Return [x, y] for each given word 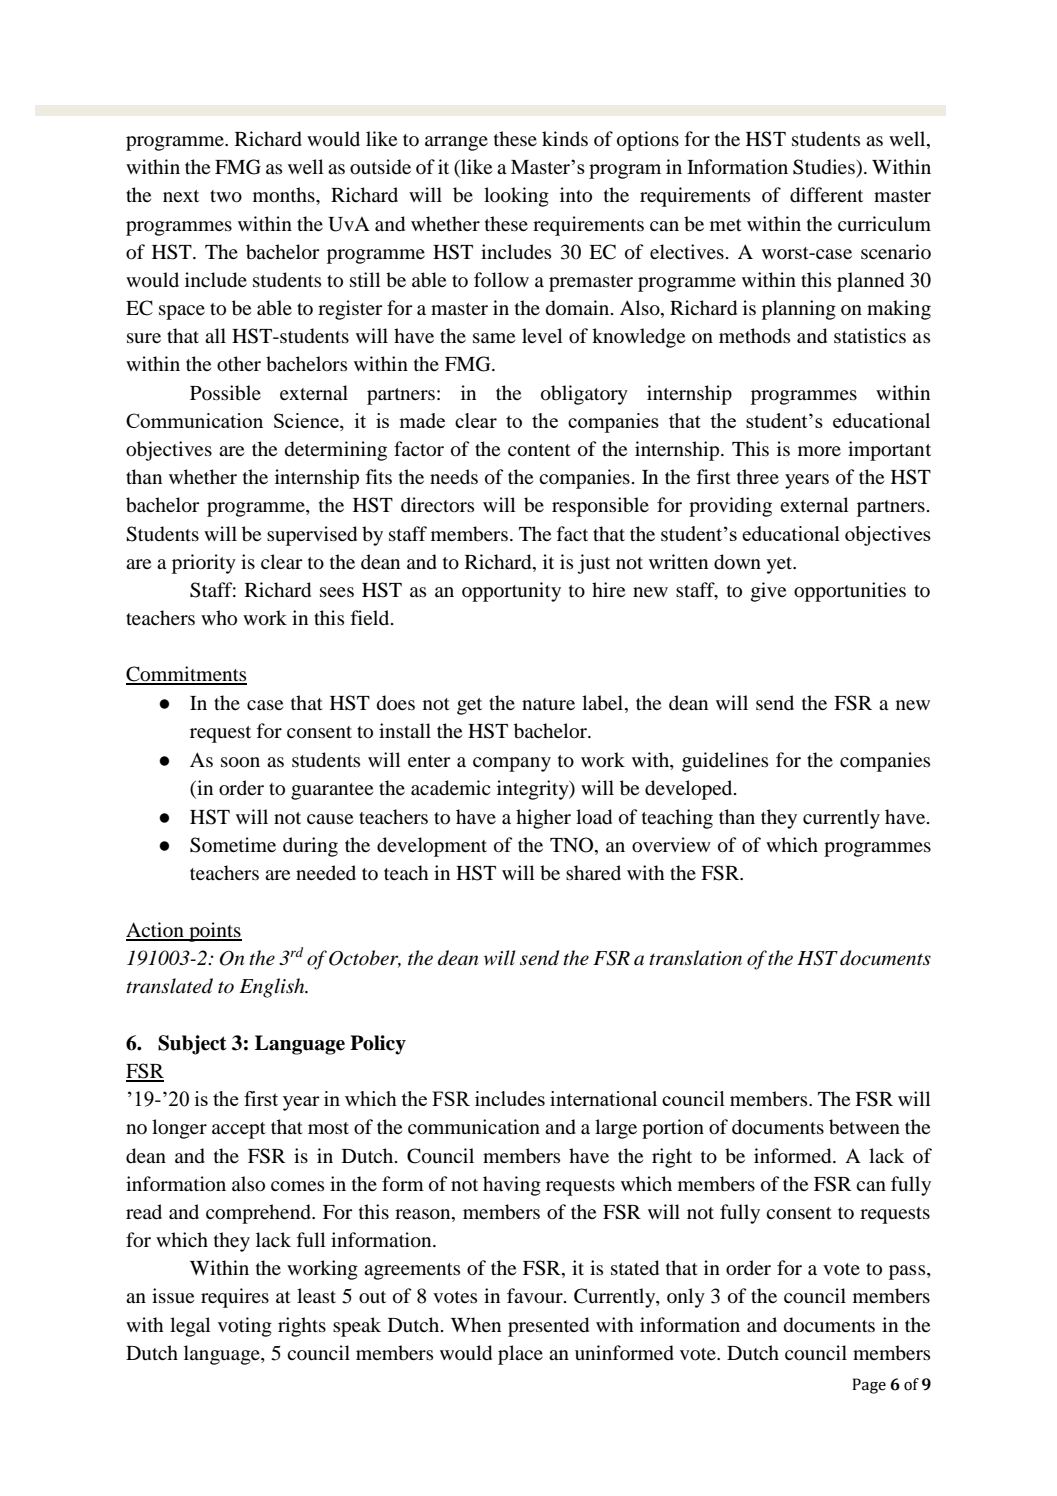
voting [245, 1327]
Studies [825, 167]
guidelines [725, 762]
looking [516, 197]
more [819, 451]
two [226, 196]
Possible [225, 393]
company [512, 764]
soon [240, 762]
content [539, 450]
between [864, 1127]
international [603, 1098]
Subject [192, 1045]
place [520, 1355]
